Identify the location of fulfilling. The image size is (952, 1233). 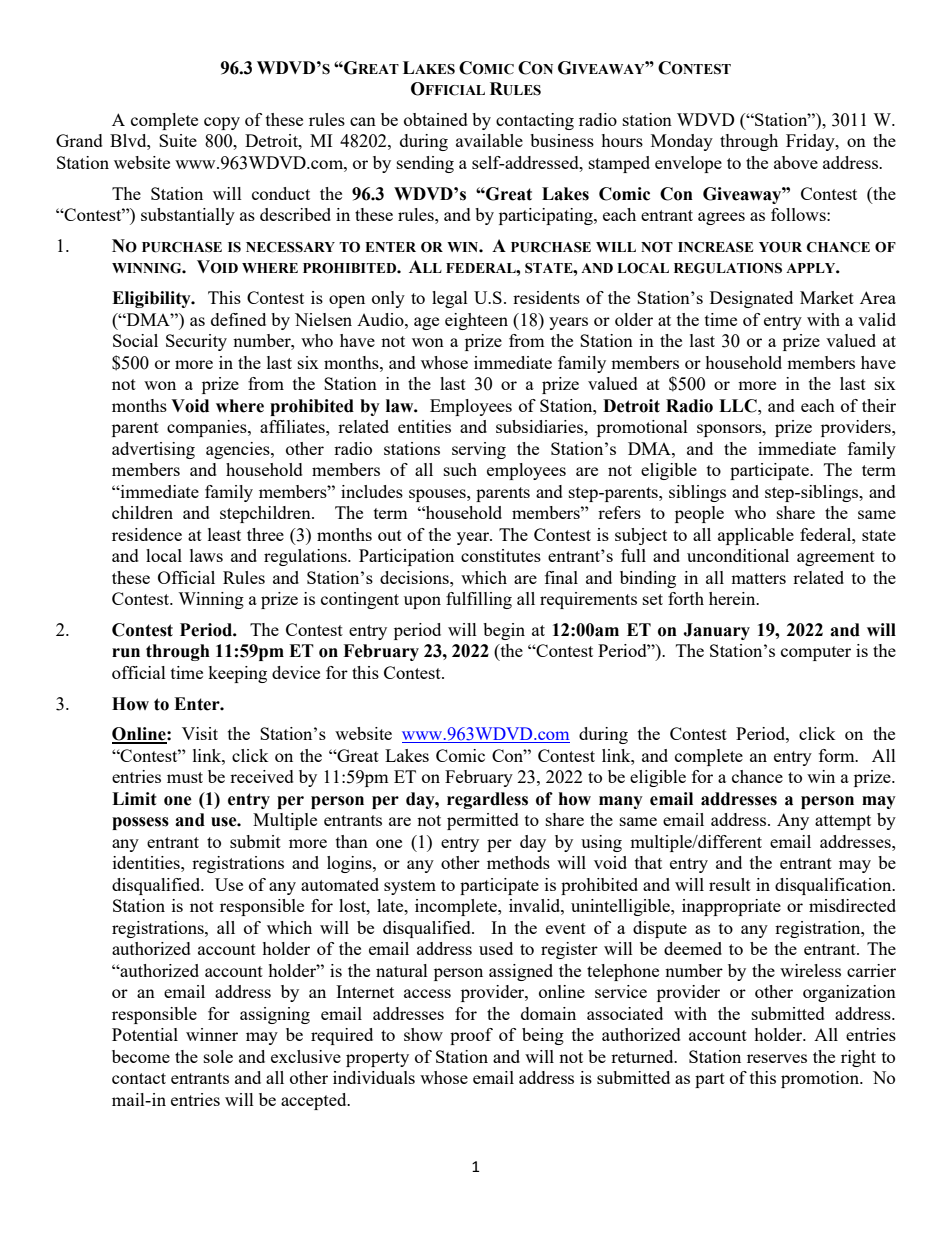
(479, 600).
